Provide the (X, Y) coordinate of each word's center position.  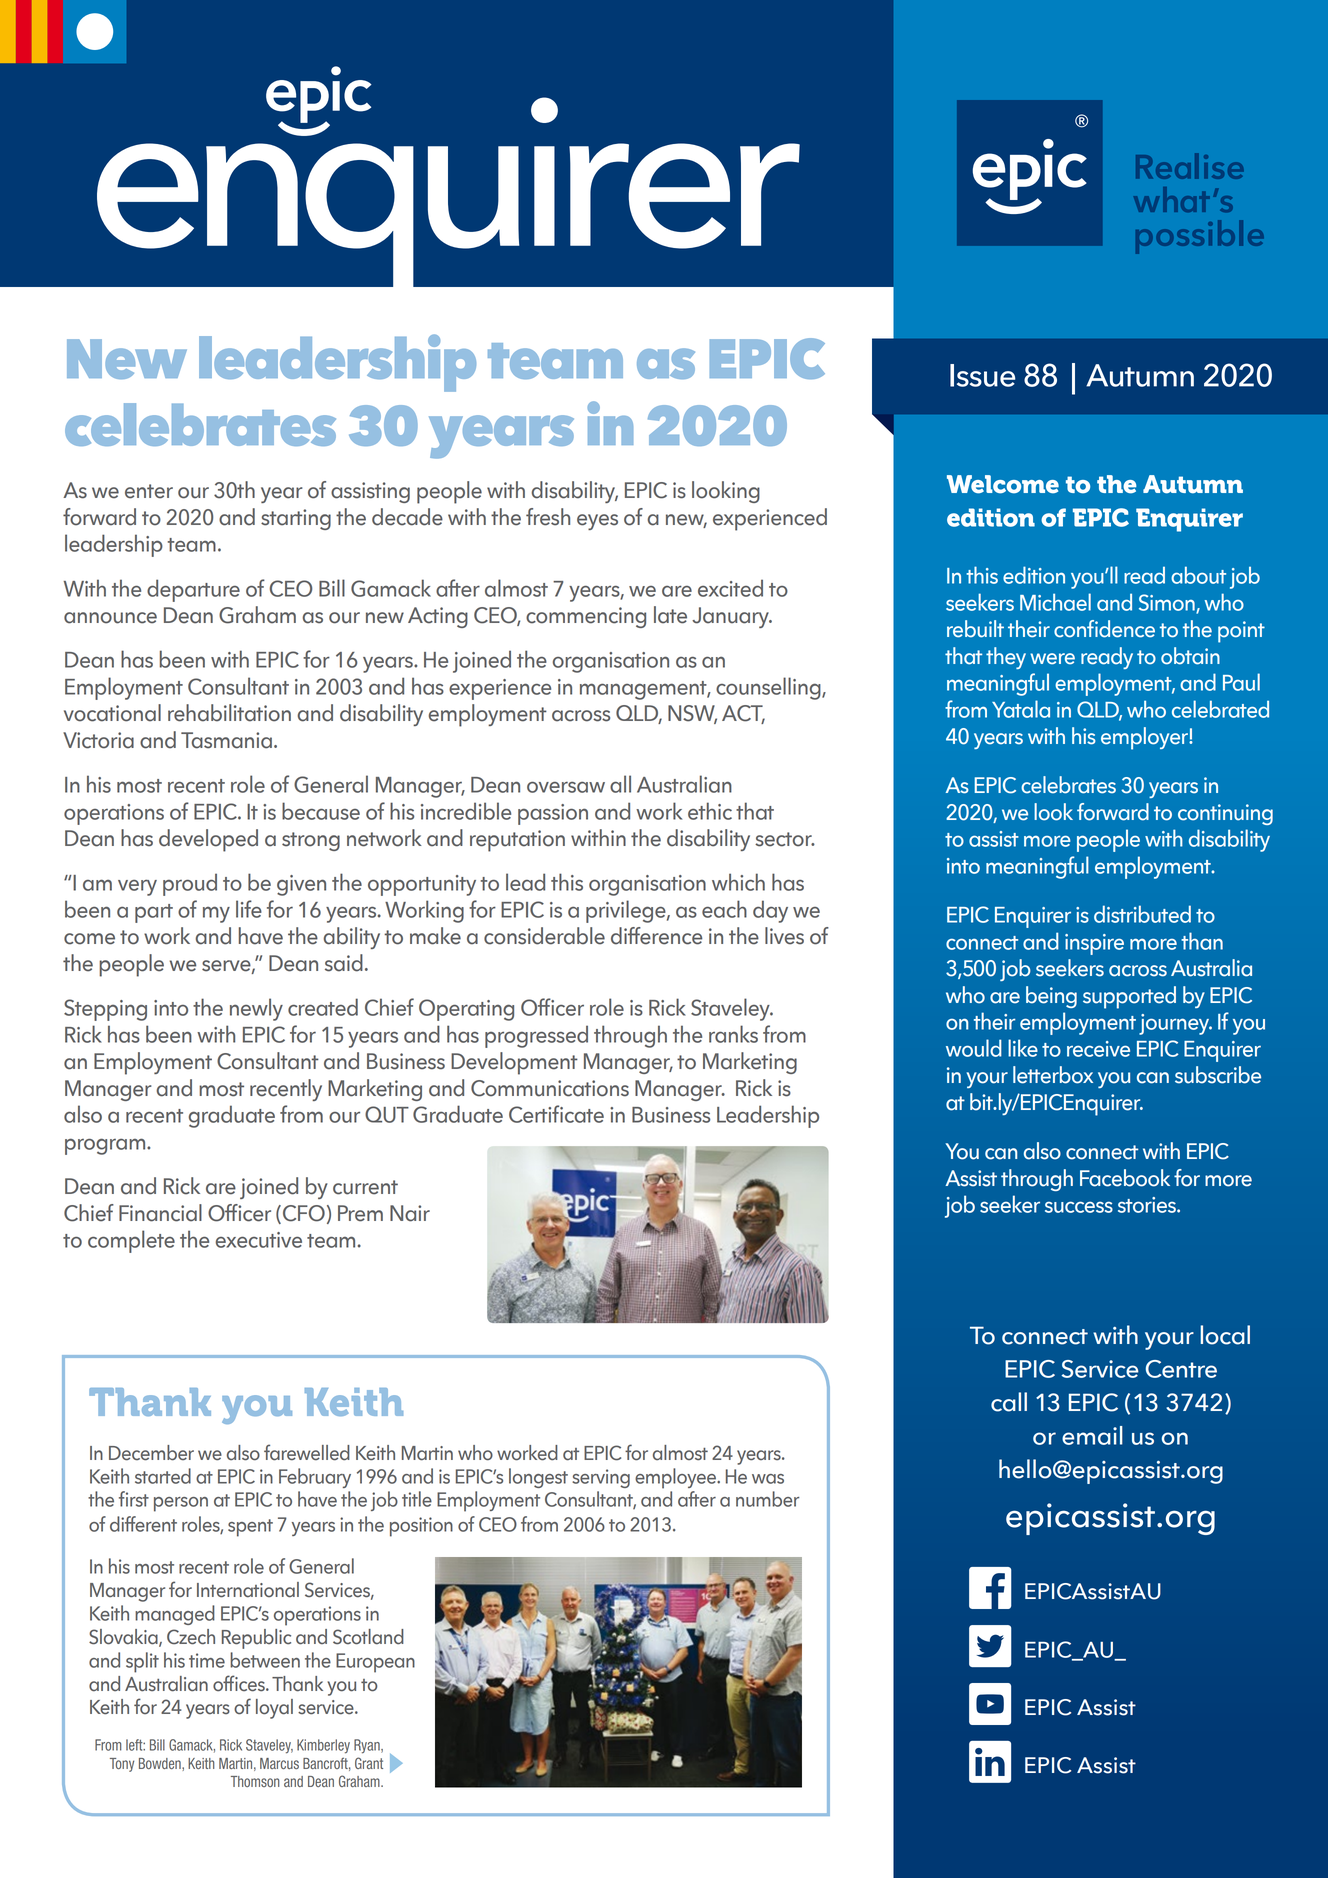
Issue (982, 375)
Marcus (279, 1763)
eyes (597, 522)
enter (149, 491)
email (1092, 1435)
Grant (369, 1763)
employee (676, 1478)
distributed (1142, 914)
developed (208, 840)
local (1225, 1335)
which (738, 882)
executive (259, 1240)
